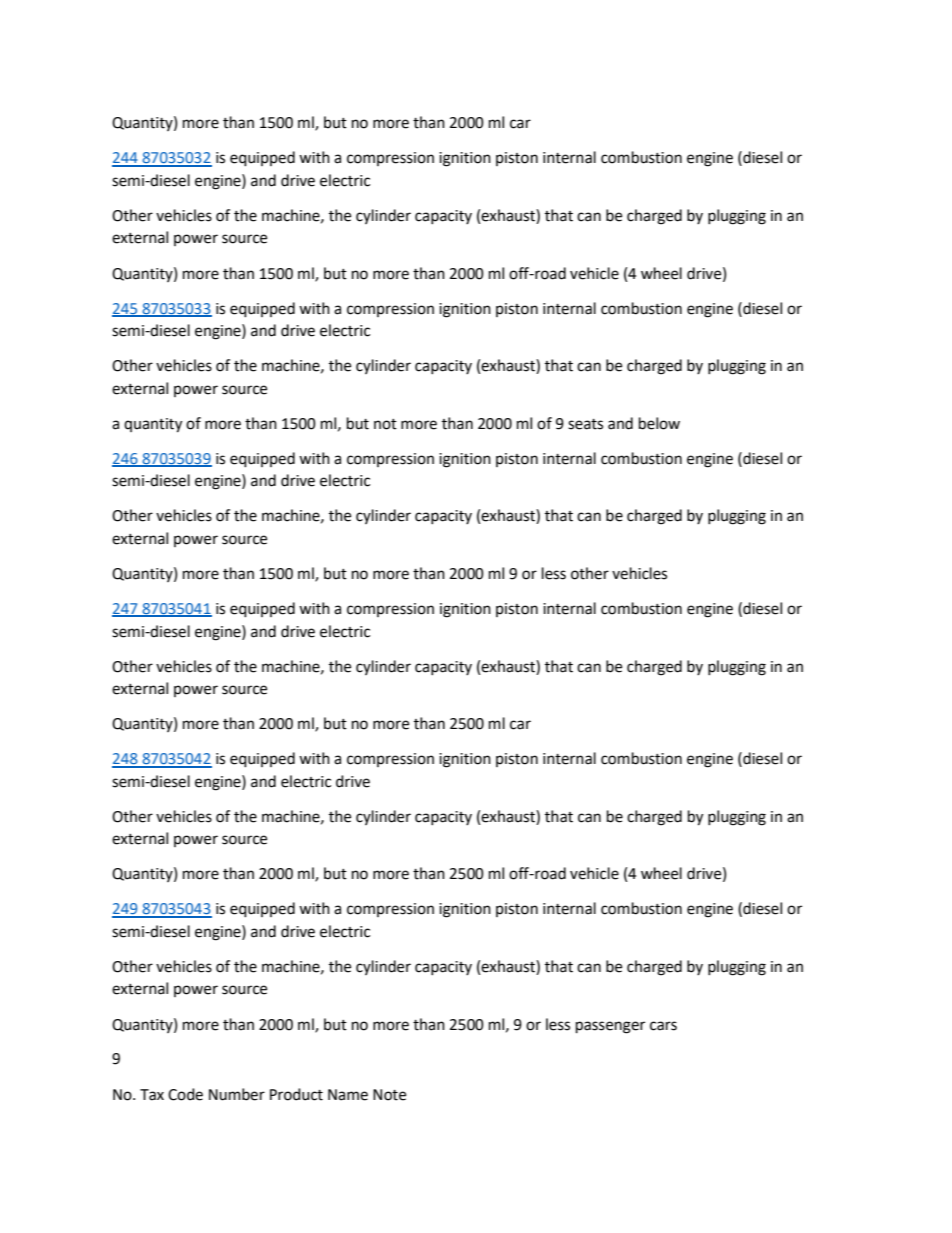 The width and height of the image is (952, 1233). Describe the element at coordinates (348, 1095) in the image. I see `Name` at that location.
